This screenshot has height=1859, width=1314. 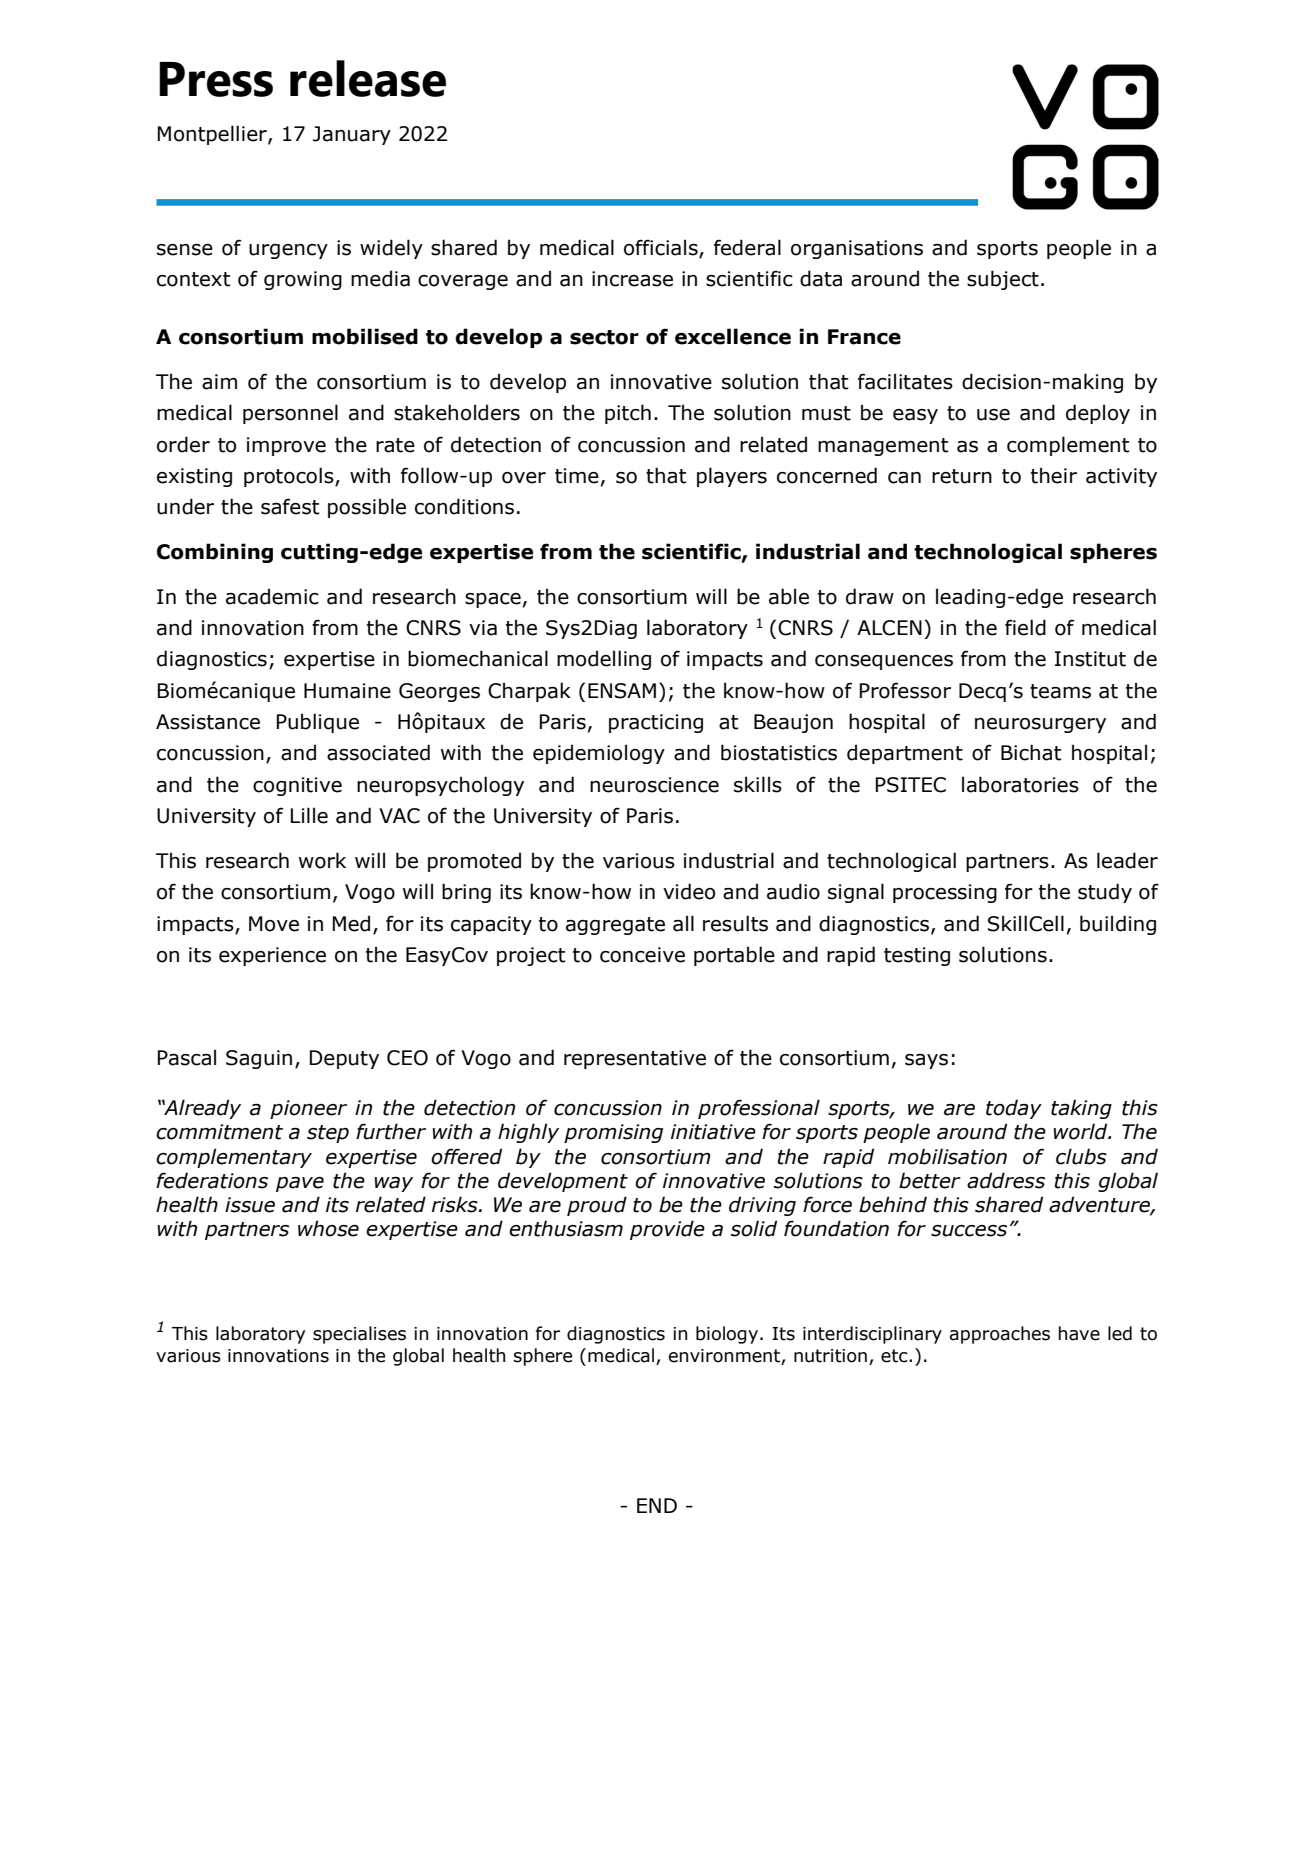 What do you see at coordinates (657, 1505) in the screenshot?
I see `END` at bounding box center [657, 1505].
